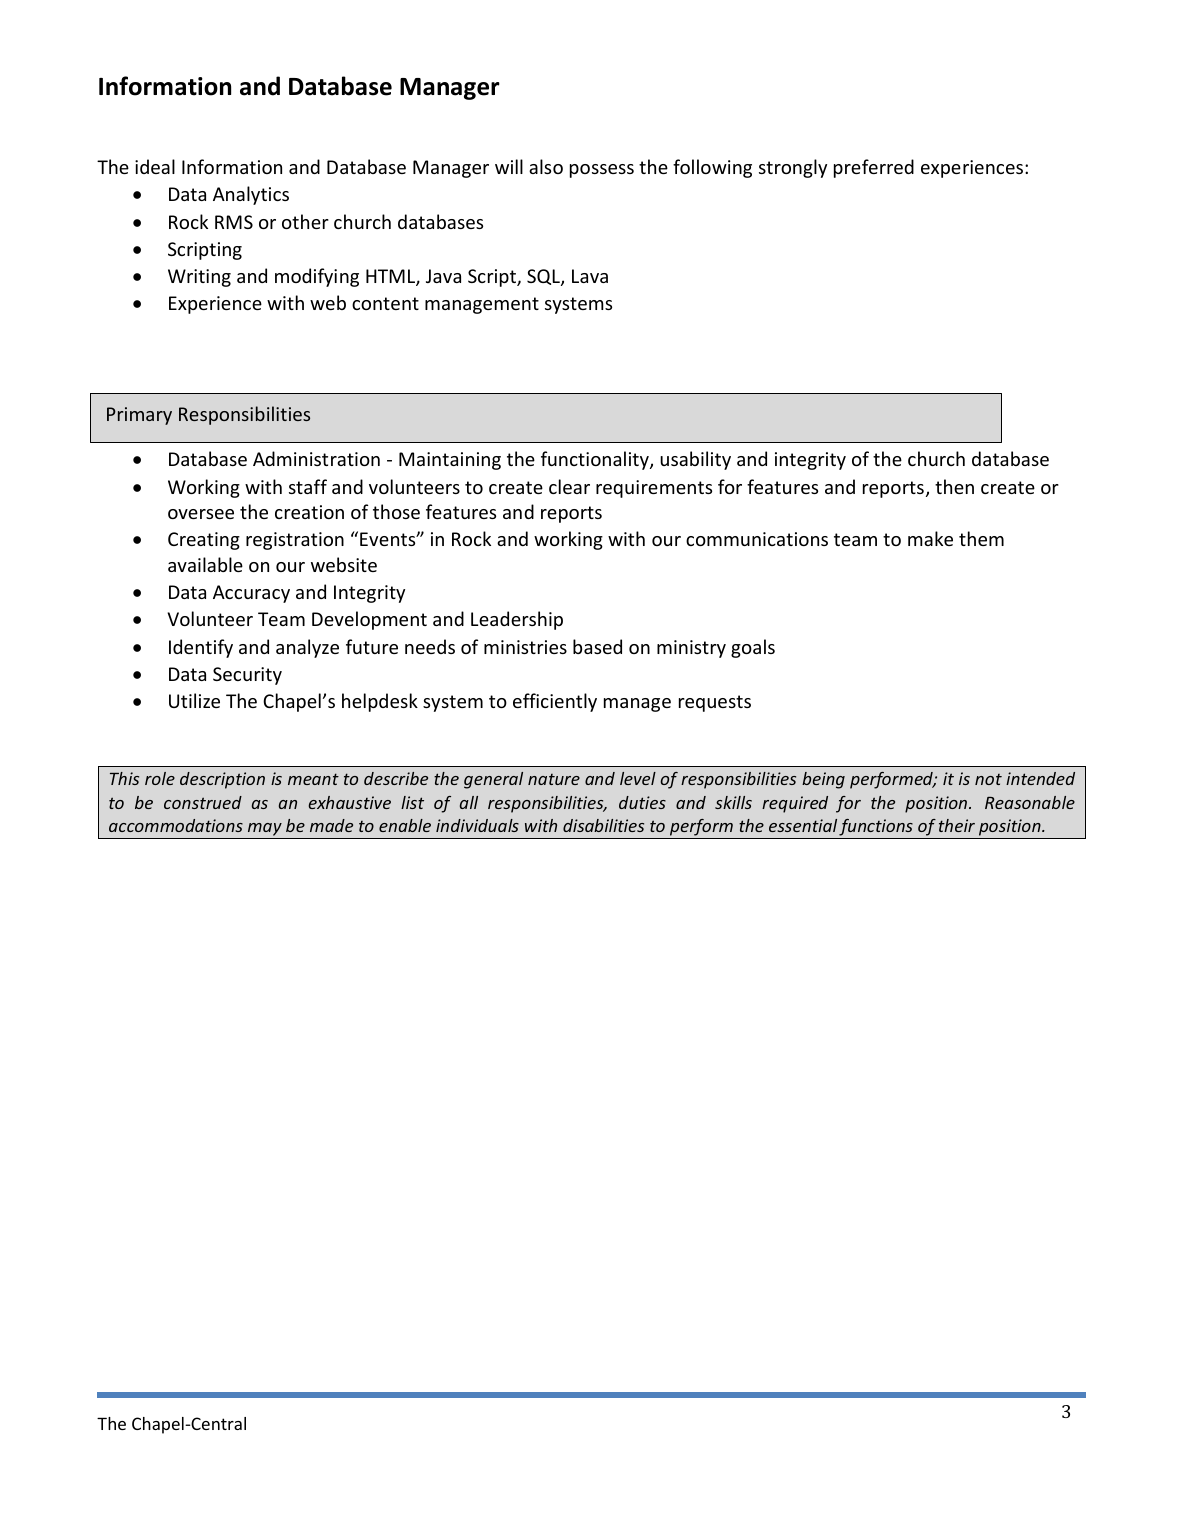 This screenshot has width=1183, height=1531. What do you see at coordinates (957, 825) in the screenshot?
I see `their` at bounding box center [957, 825].
